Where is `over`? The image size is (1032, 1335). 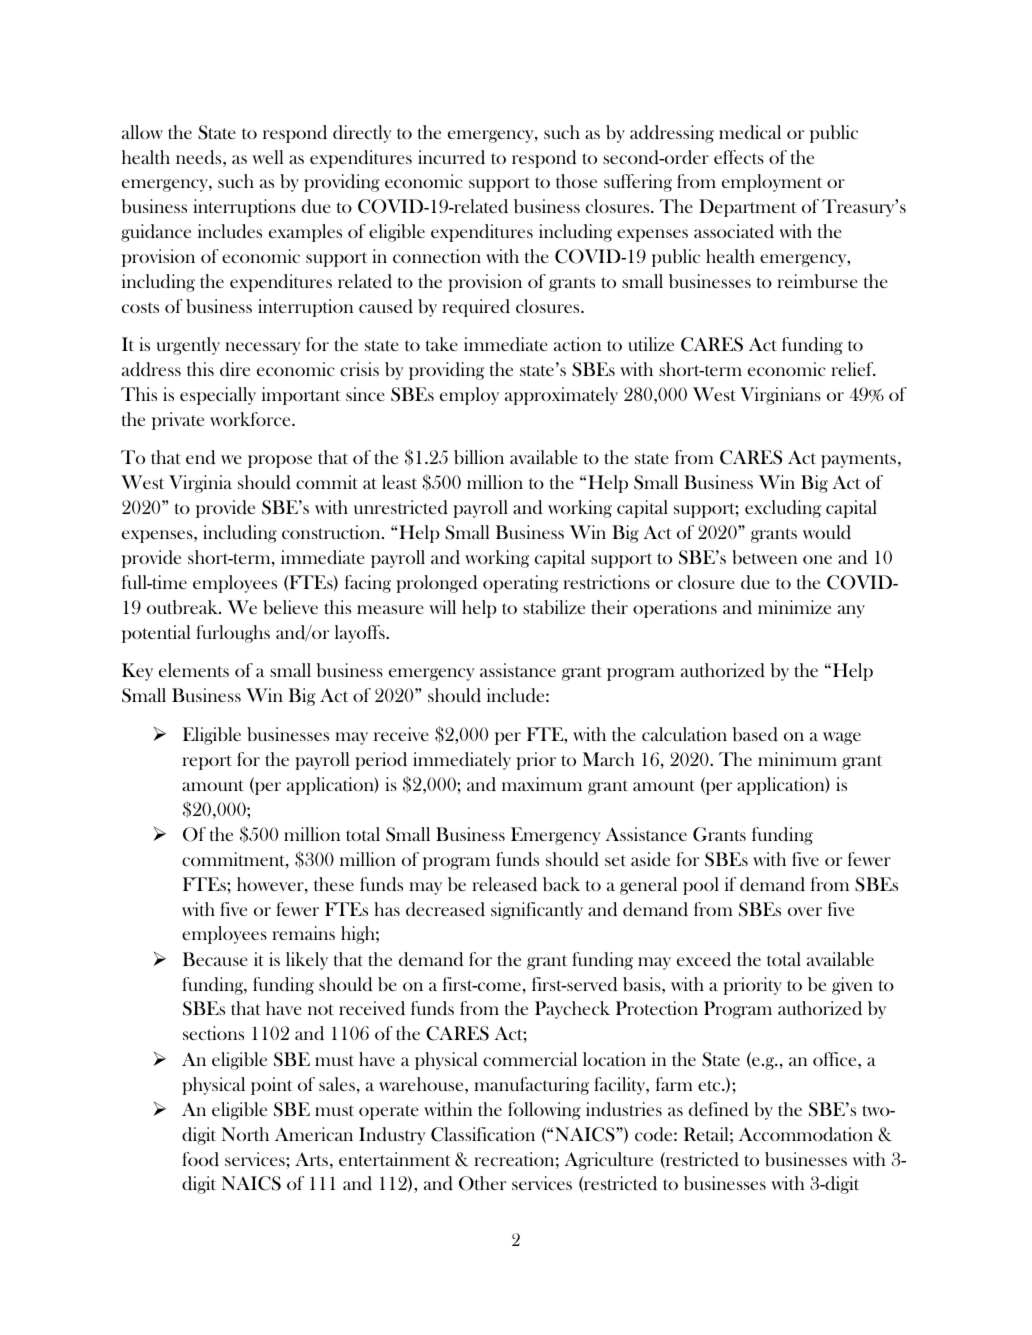
over is located at coordinates (805, 911).
